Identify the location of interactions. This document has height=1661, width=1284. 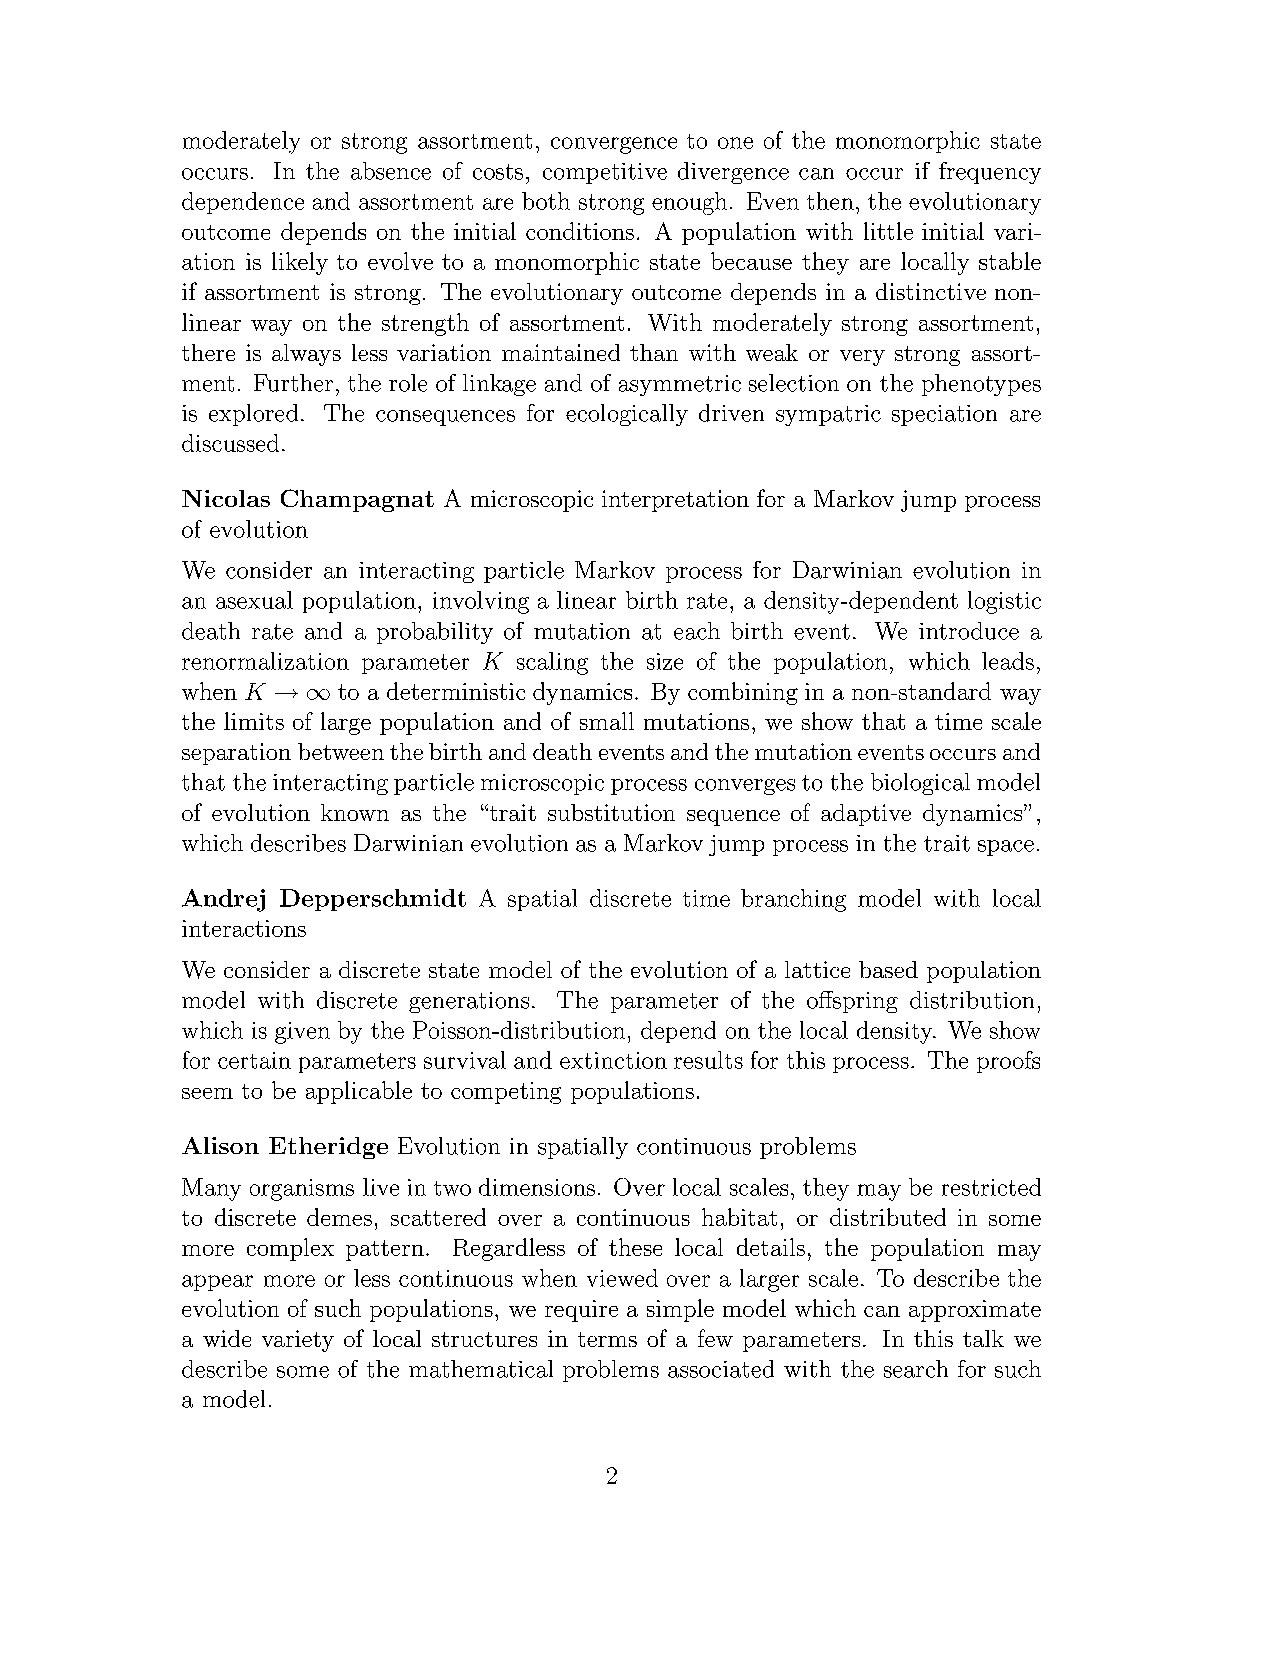
(244, 928).
